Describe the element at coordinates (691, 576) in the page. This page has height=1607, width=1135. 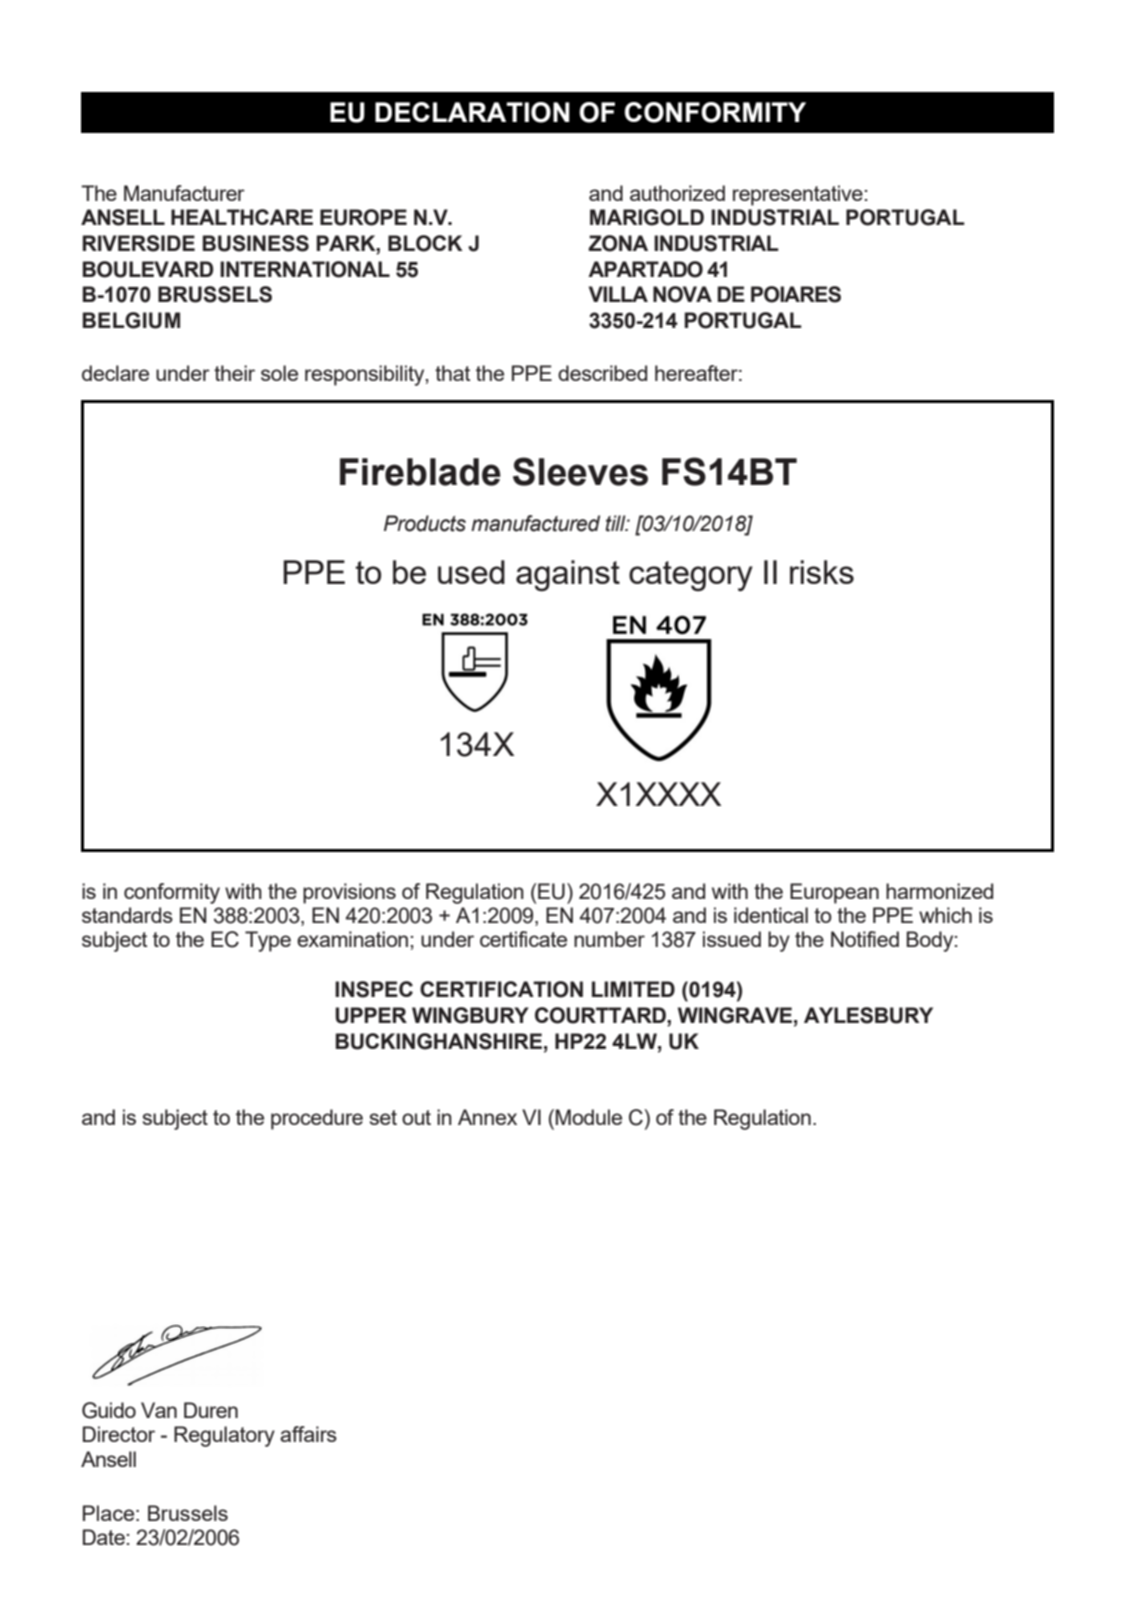
I see `category` at that location.
